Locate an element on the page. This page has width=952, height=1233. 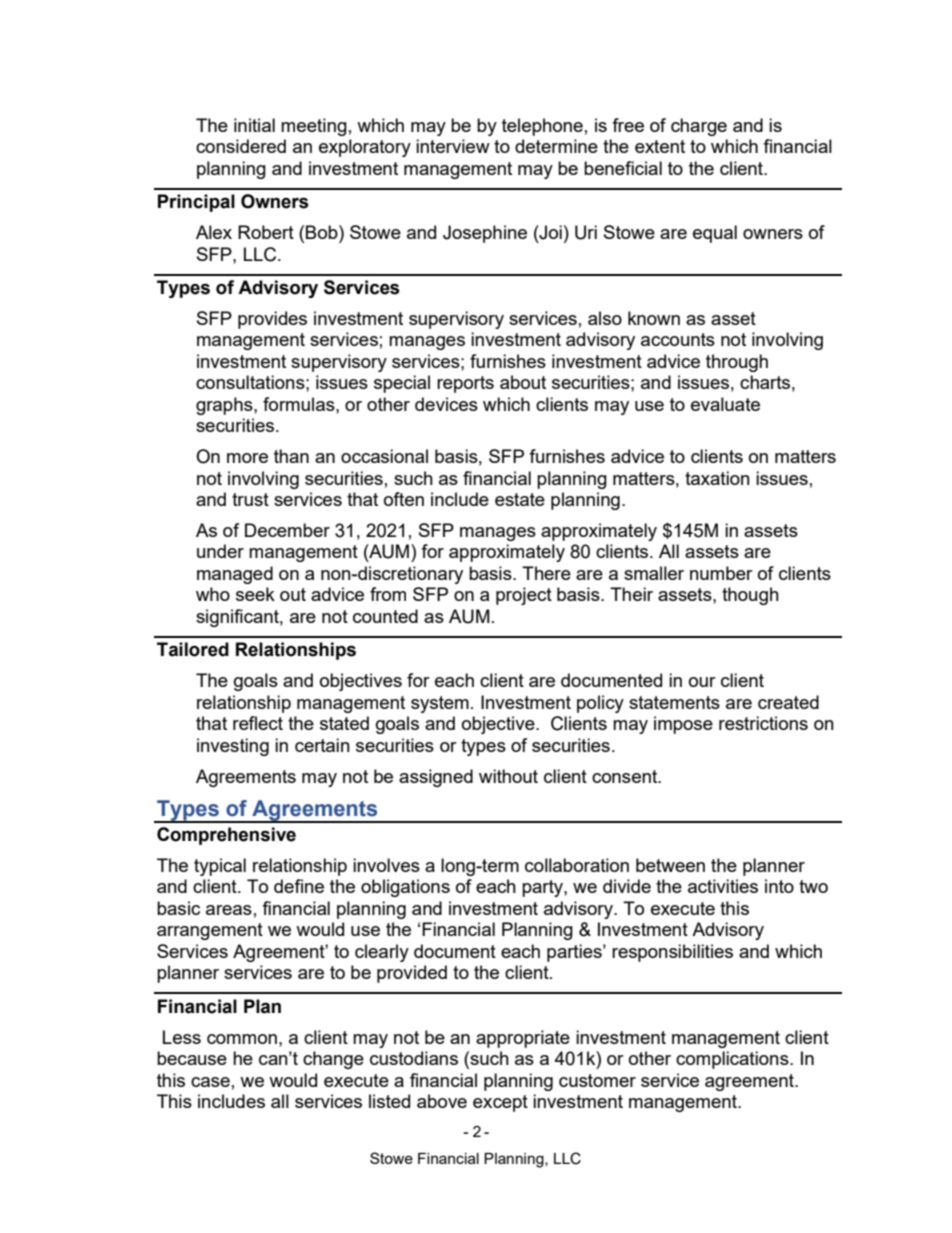
charge is located at coordinates (699, 127).
